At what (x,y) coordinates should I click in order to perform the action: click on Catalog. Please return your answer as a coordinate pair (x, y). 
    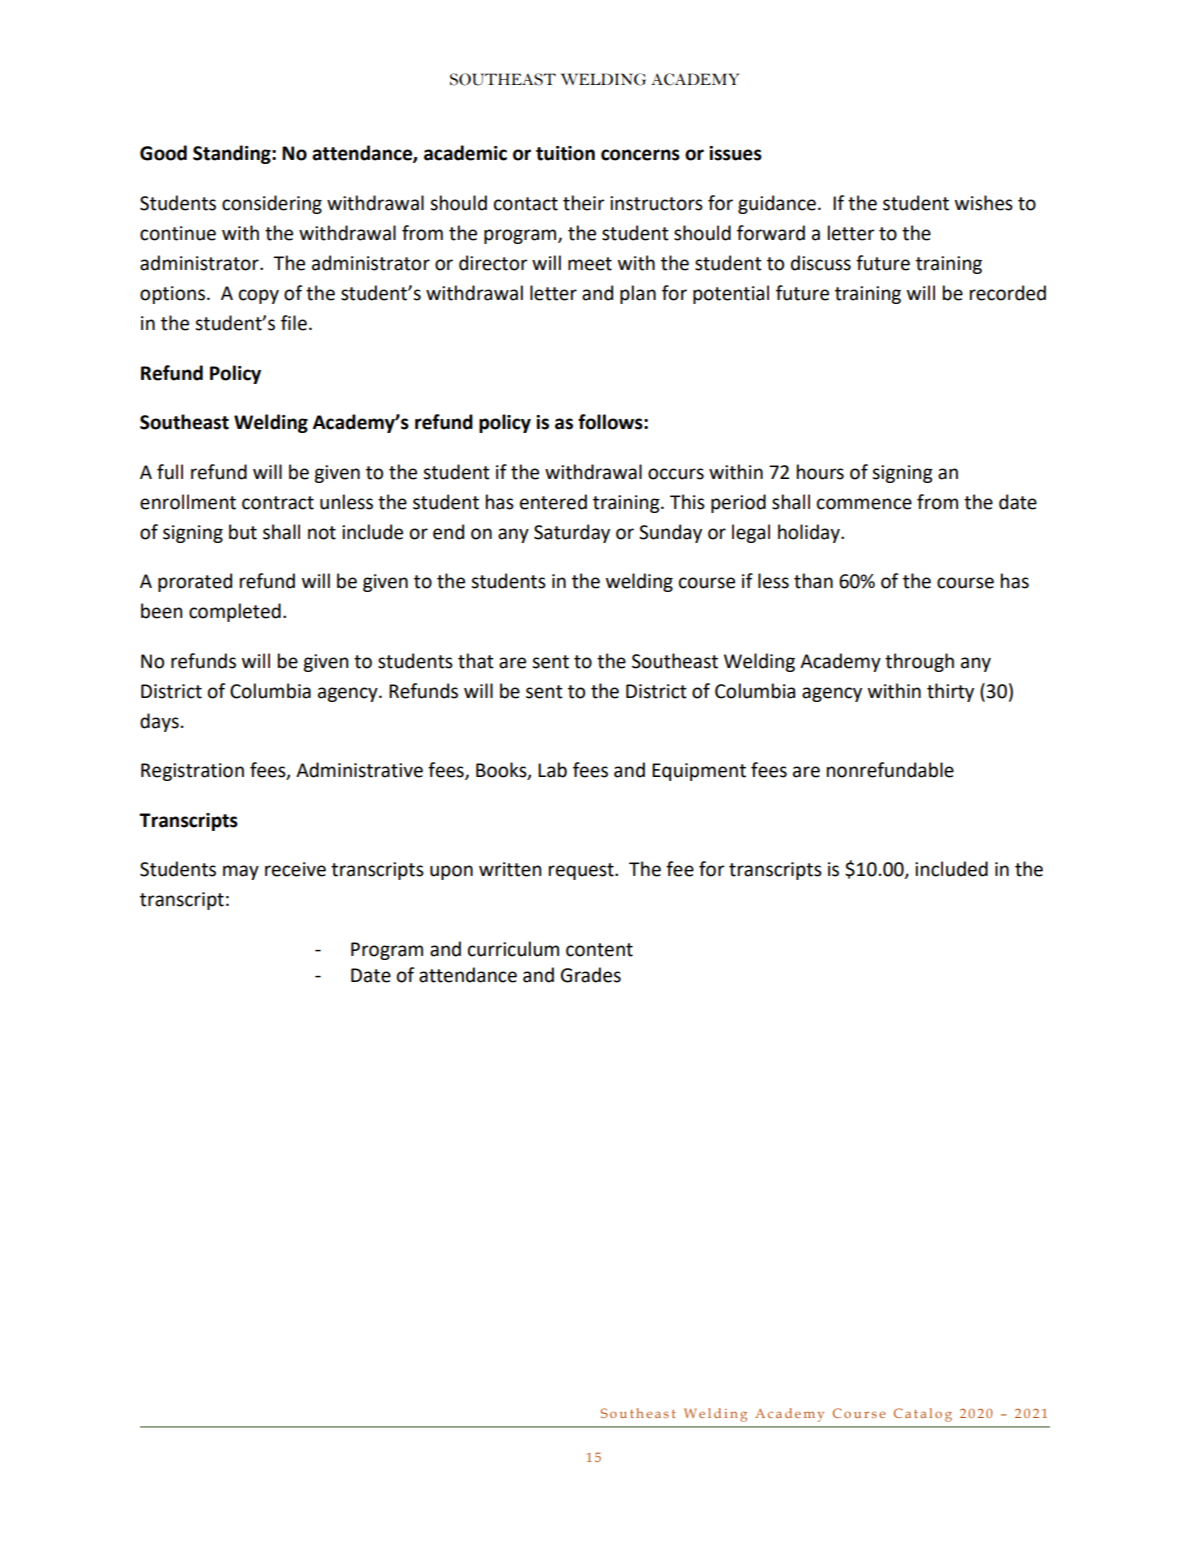
    Looking at the image, I should click on (923, 1415).
